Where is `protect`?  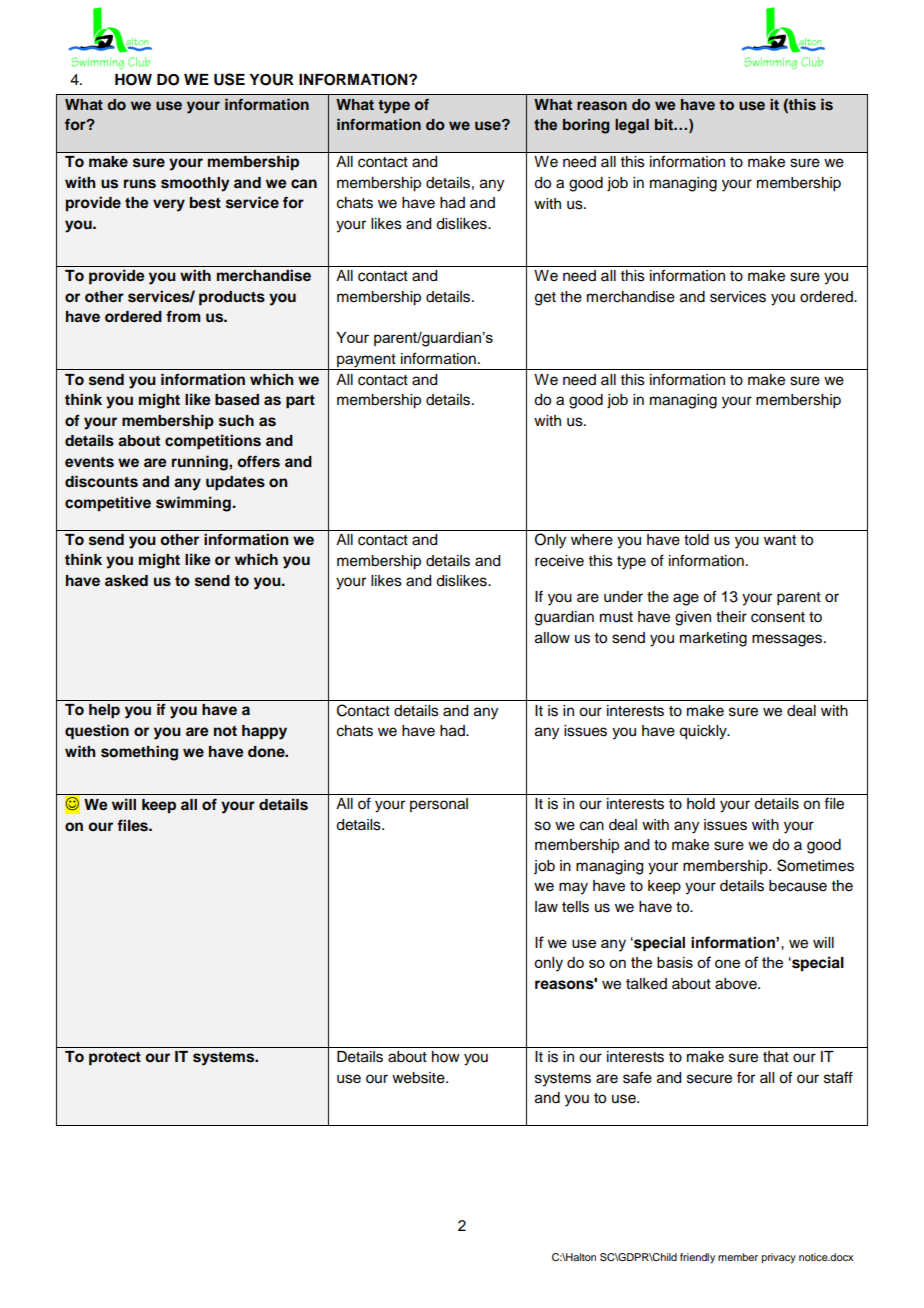 protect is located at coordinates (115, 1059).
